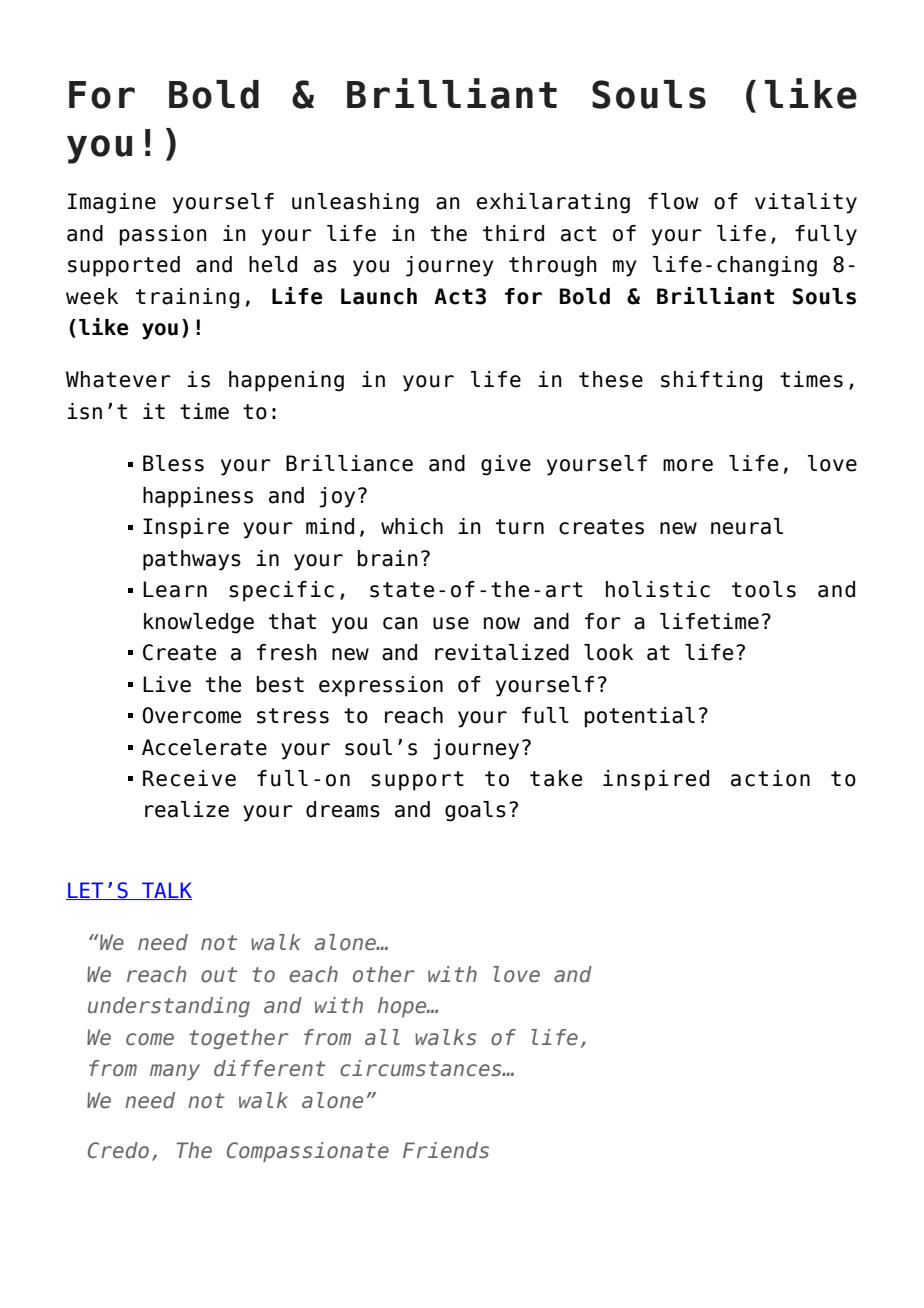  I want to click on realize, so click(187, 809).
